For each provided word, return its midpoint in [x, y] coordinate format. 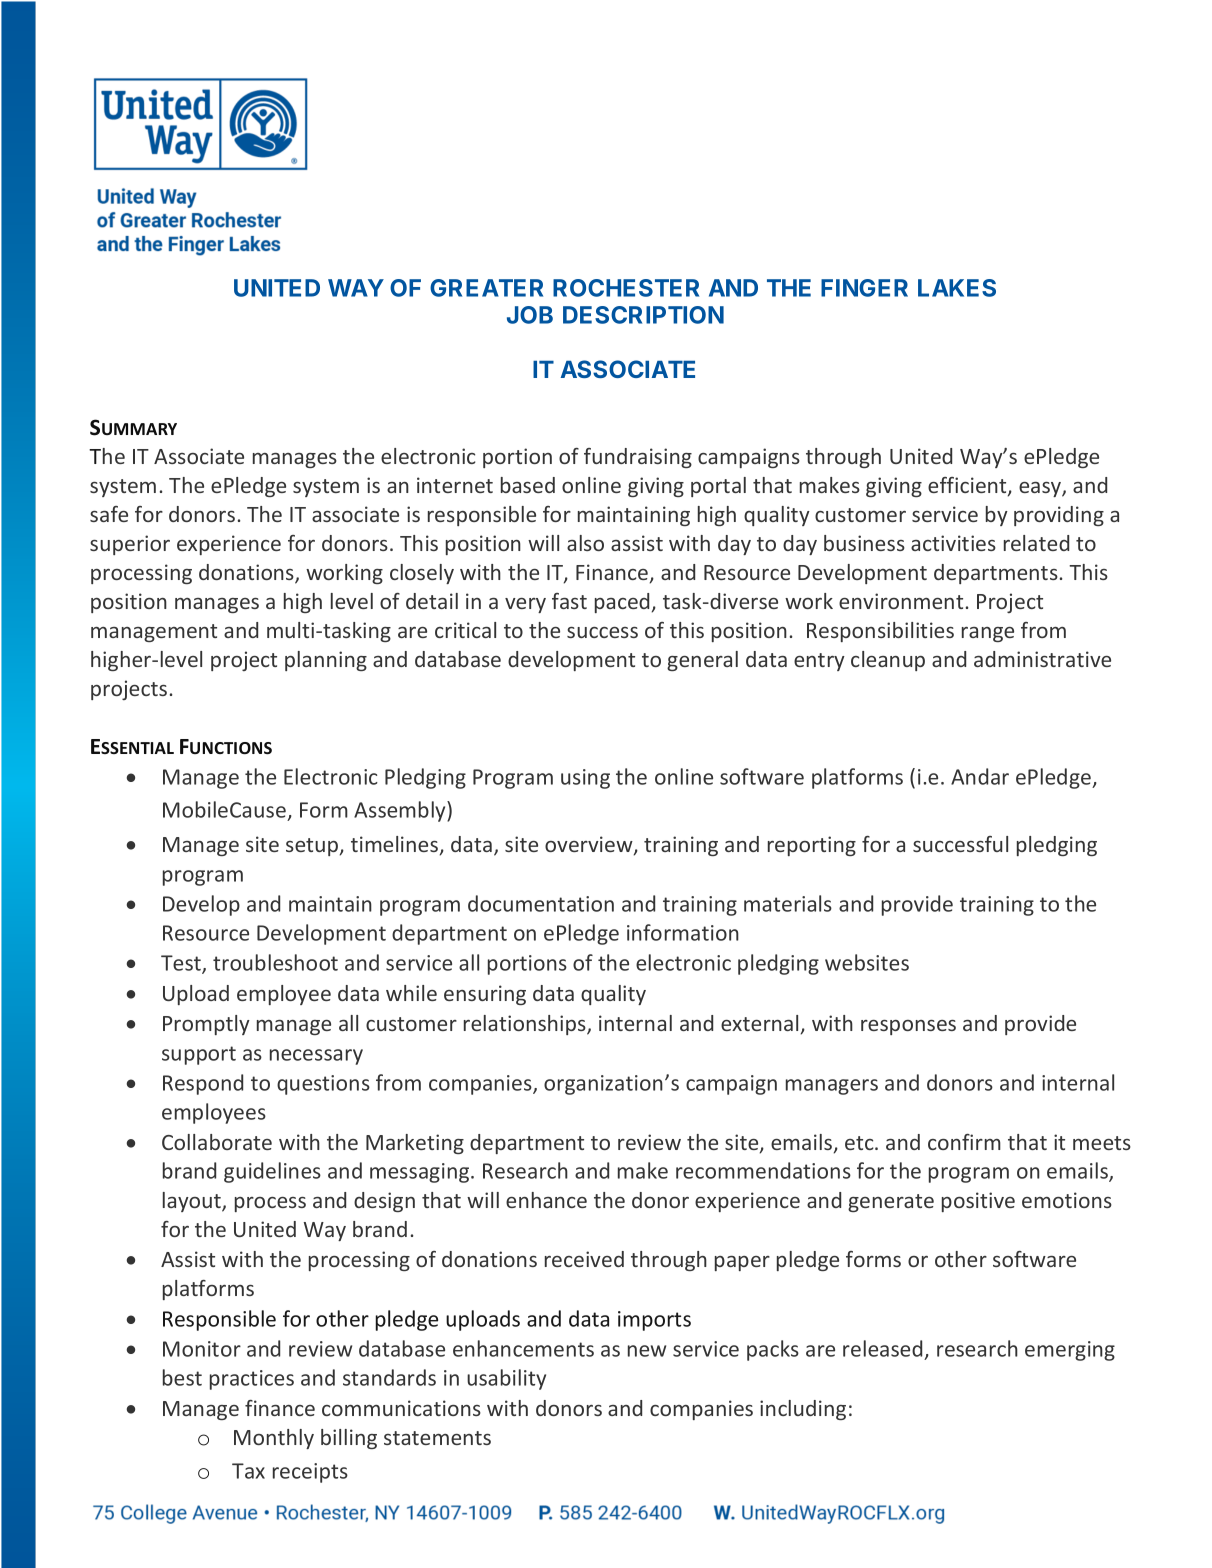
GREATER [486, 288]
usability [506, 1379]
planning [326, 661]
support [199, 1055]
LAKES [957, 288]
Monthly [274, 1439]
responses [908, 1027]
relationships [526, 1025]
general [702, 661]
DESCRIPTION [643, 315]
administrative [1042, 659]
